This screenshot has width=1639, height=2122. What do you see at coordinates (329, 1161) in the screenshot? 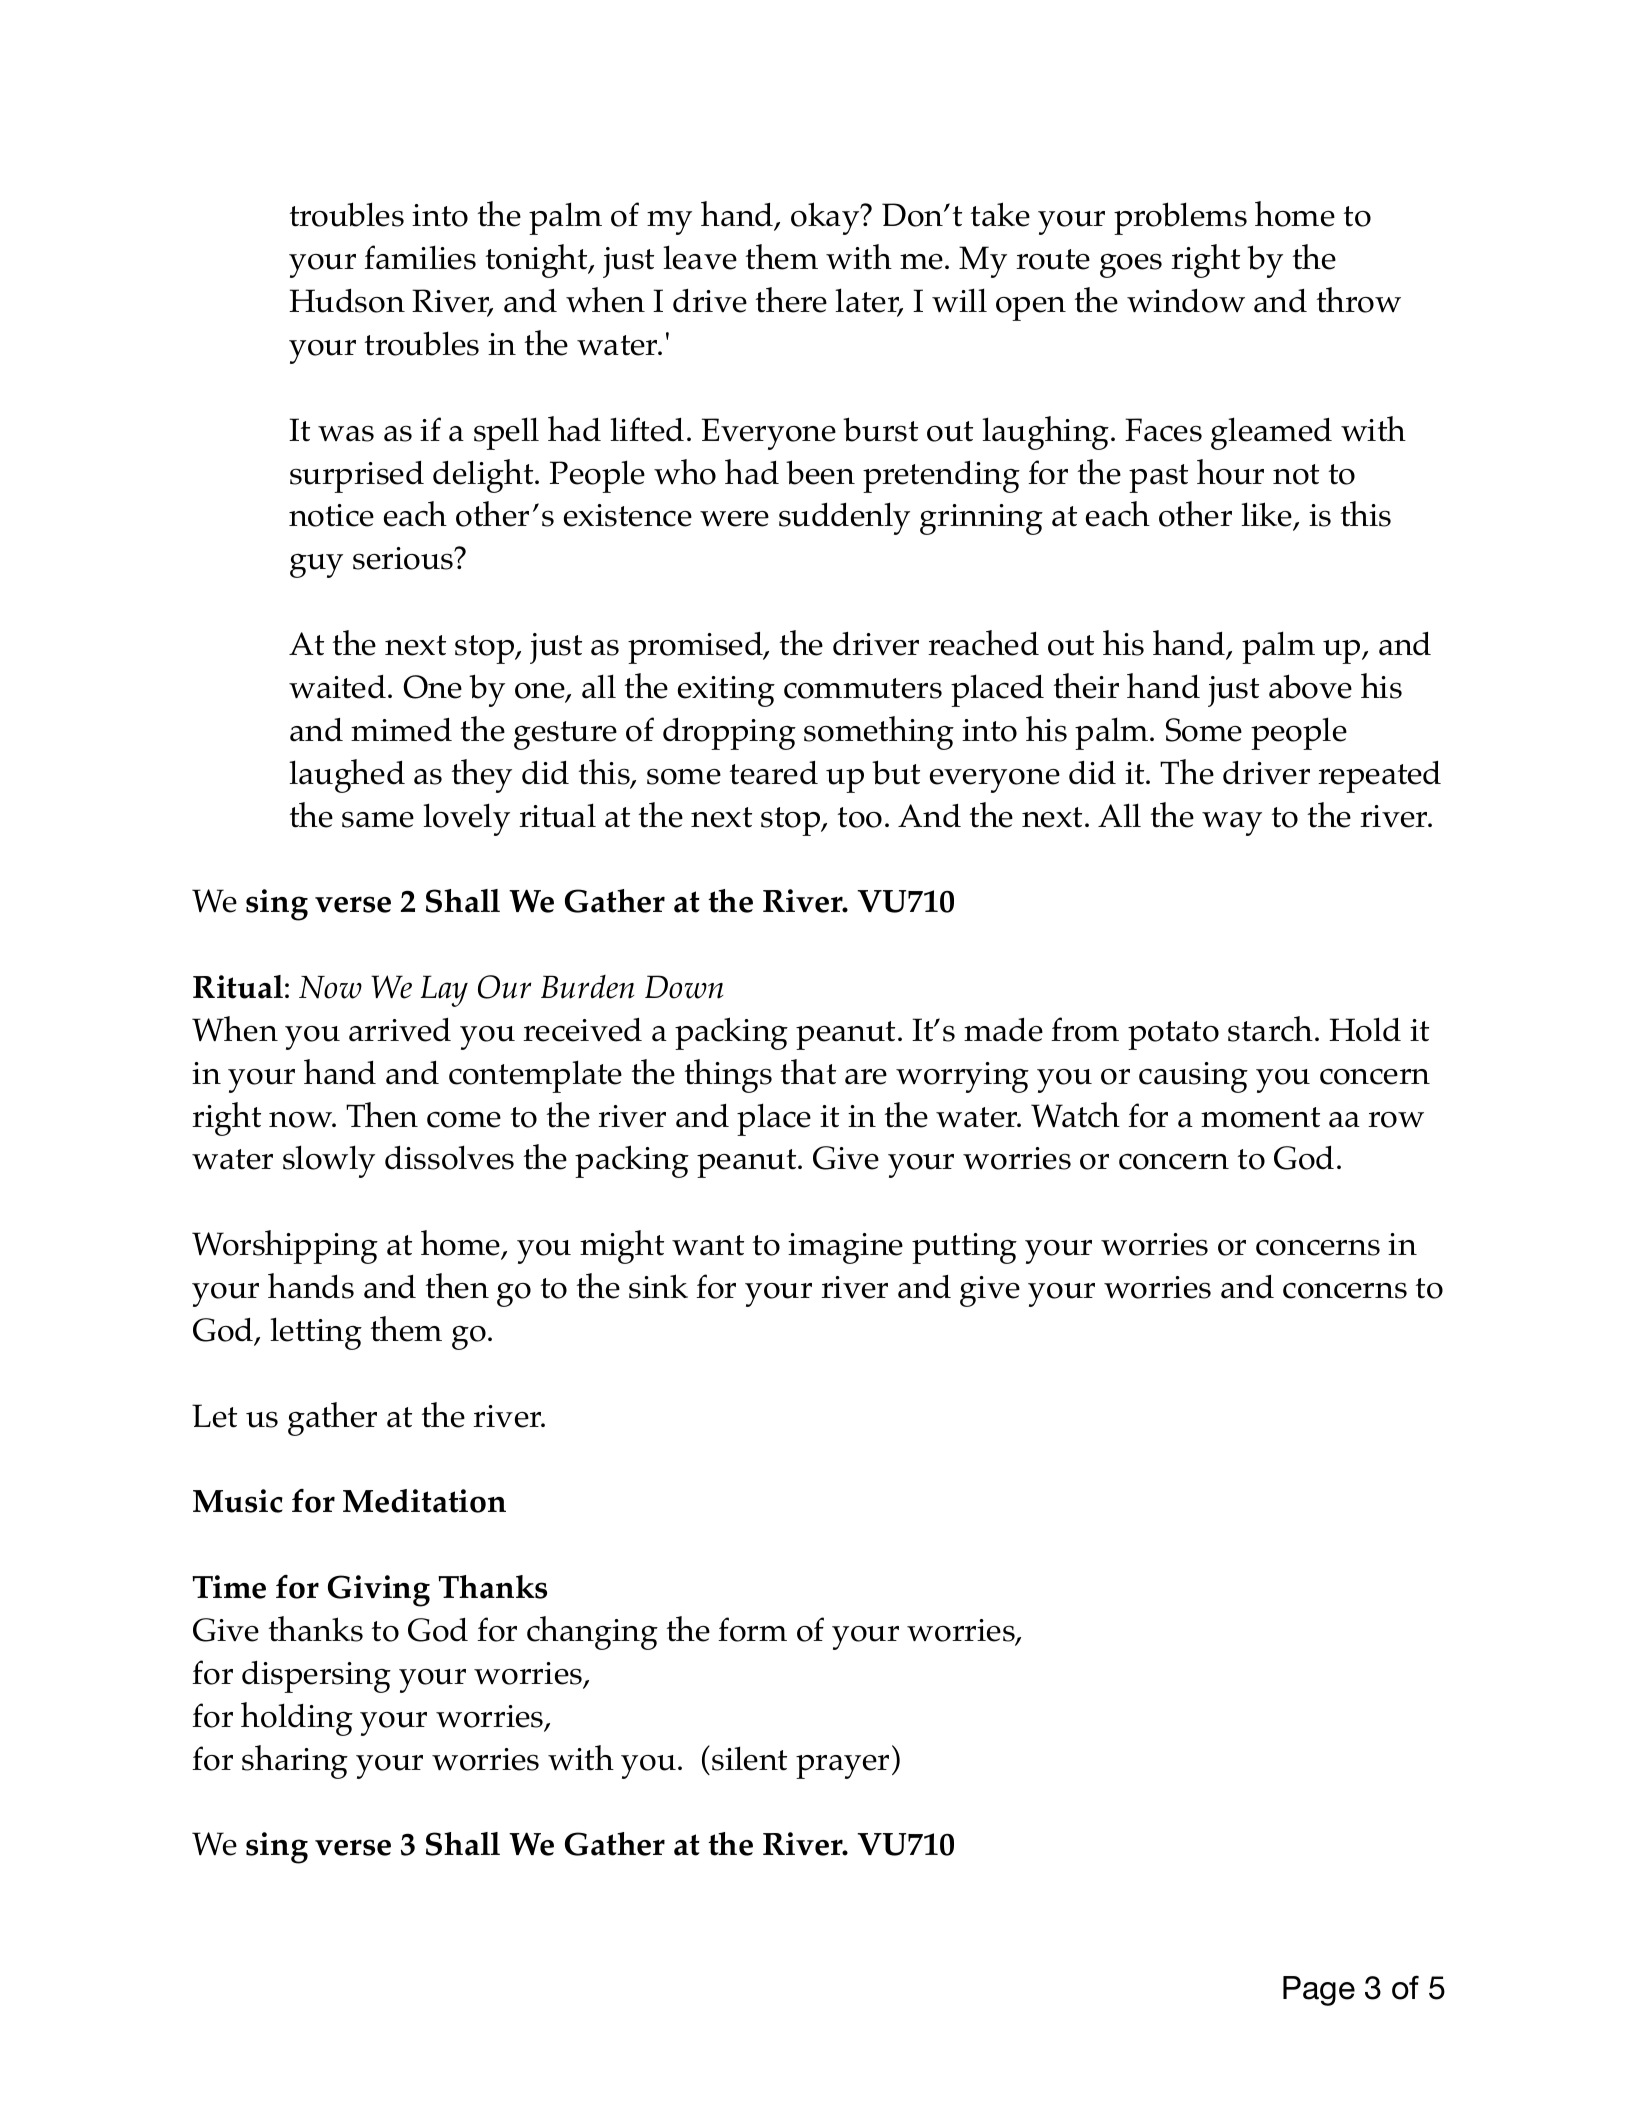
I see `slowly` at bounding box center [329, 1161].
